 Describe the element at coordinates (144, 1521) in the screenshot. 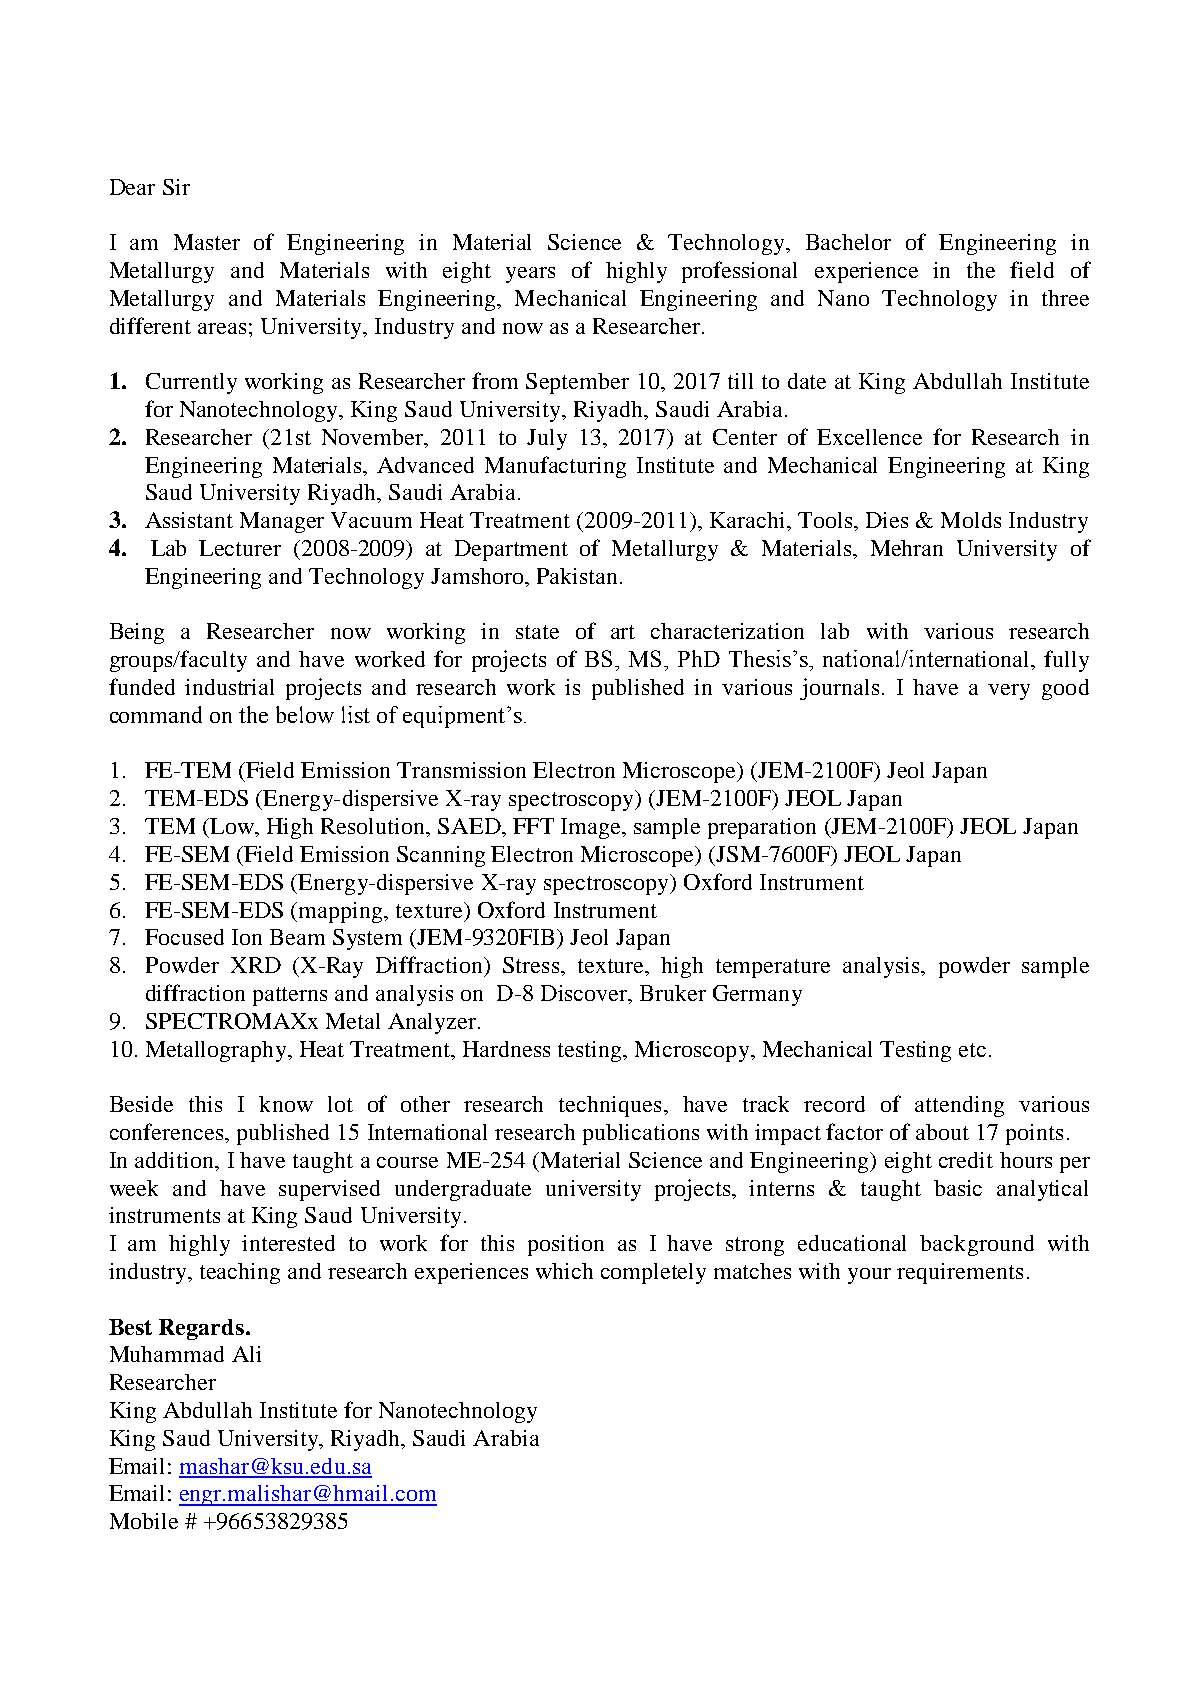

I see `Mobile` at that location.
